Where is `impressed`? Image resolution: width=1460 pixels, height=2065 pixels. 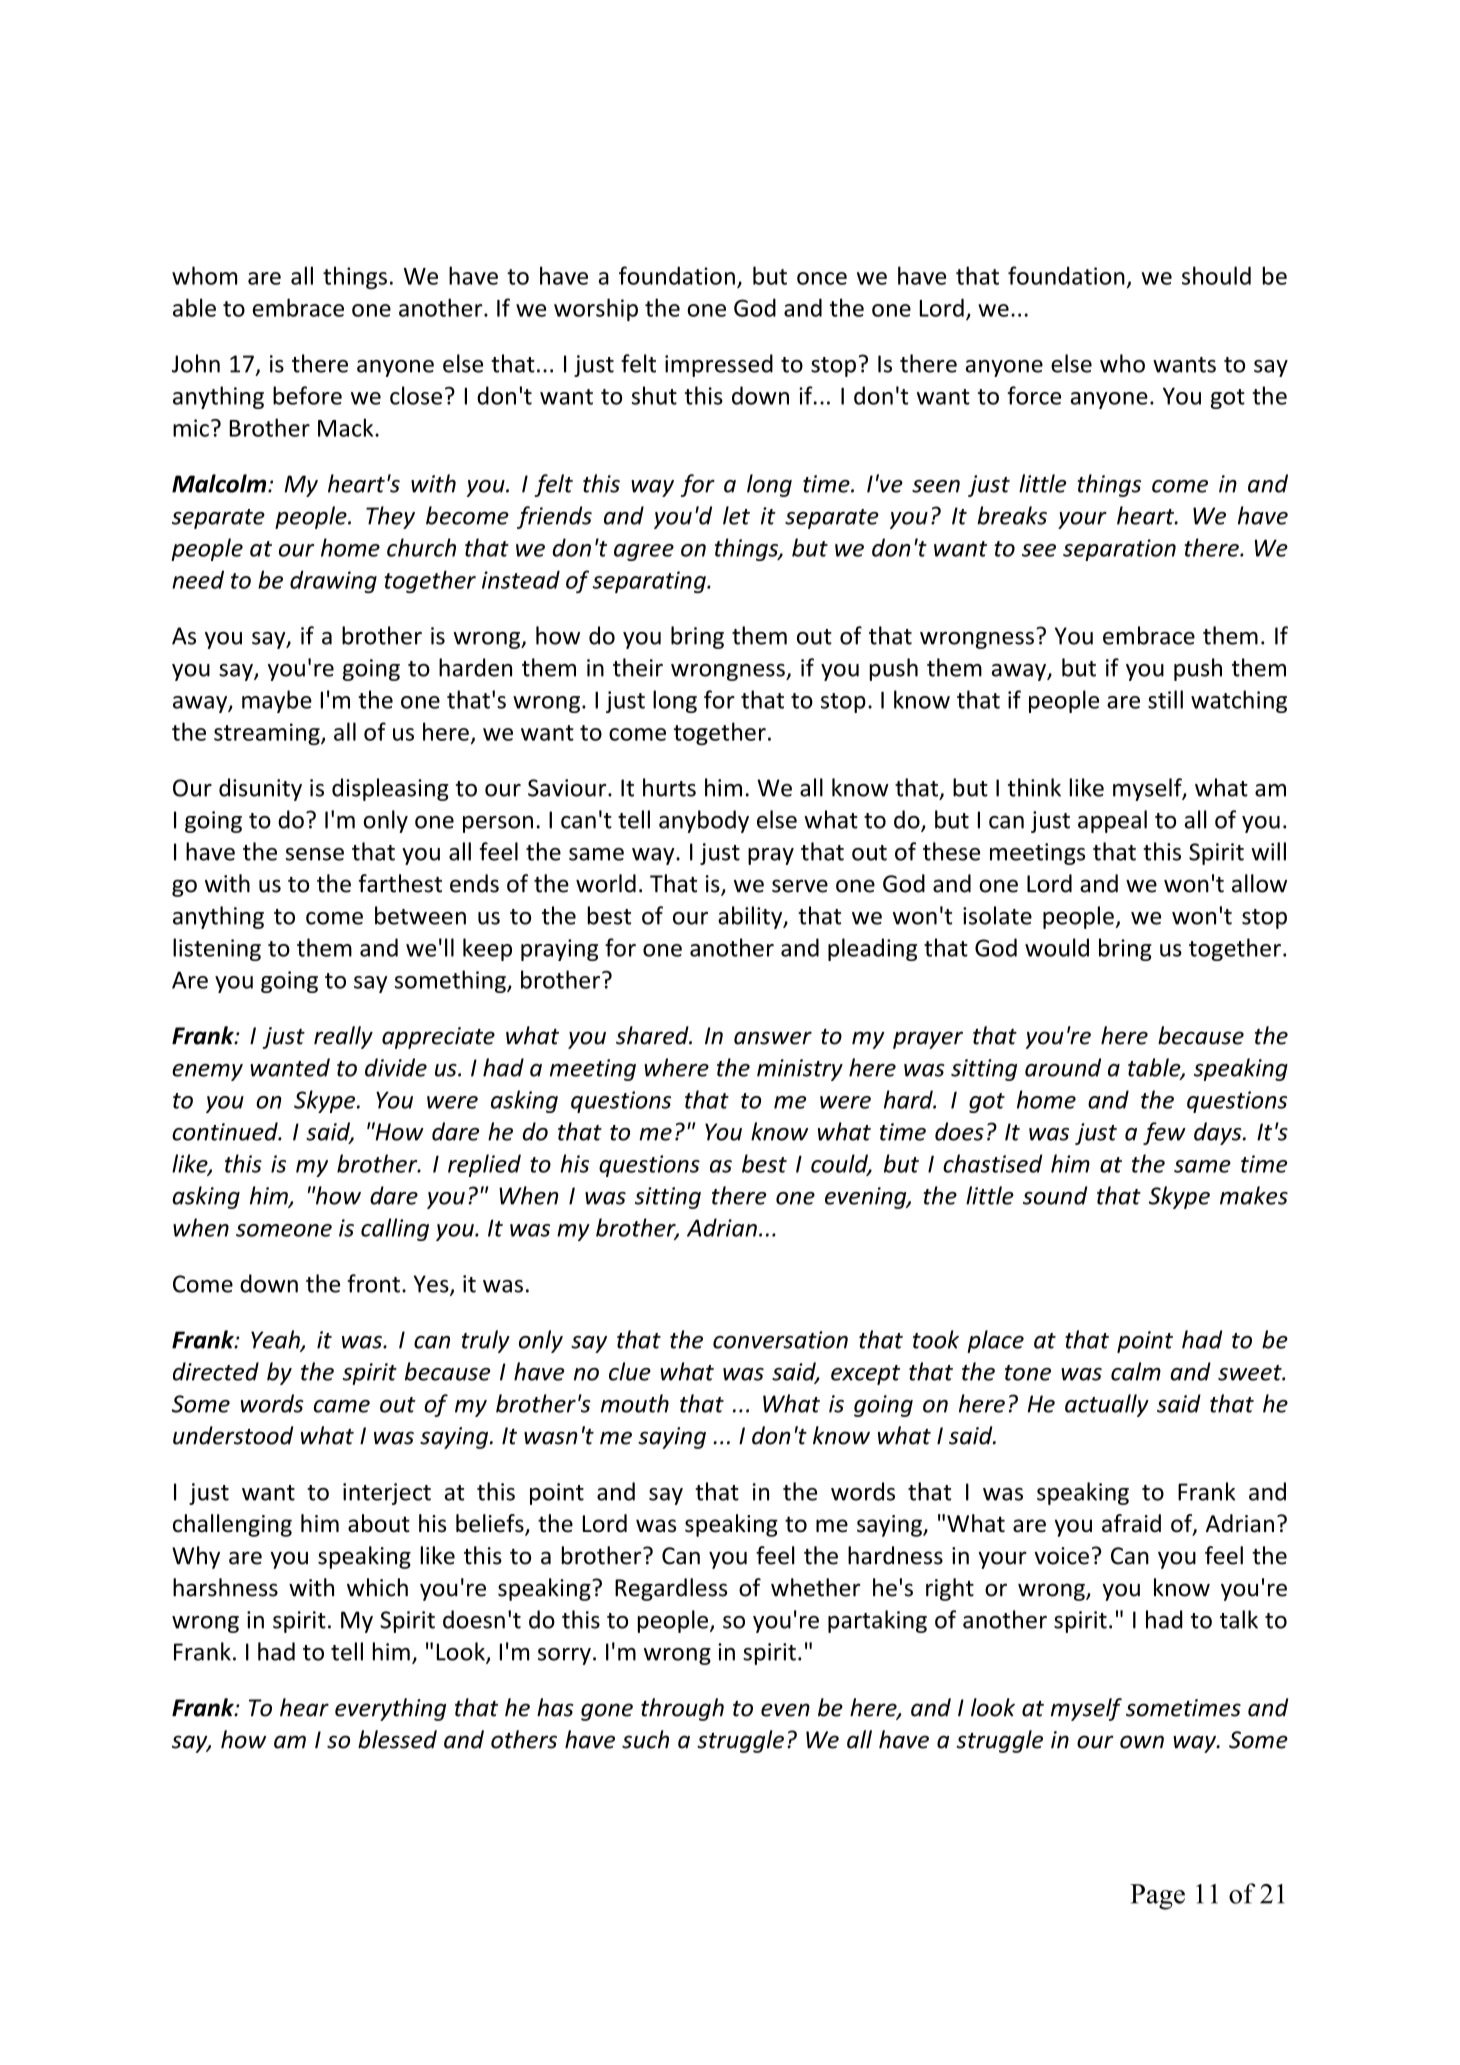 impressed is located at coordinates (719, 365).
